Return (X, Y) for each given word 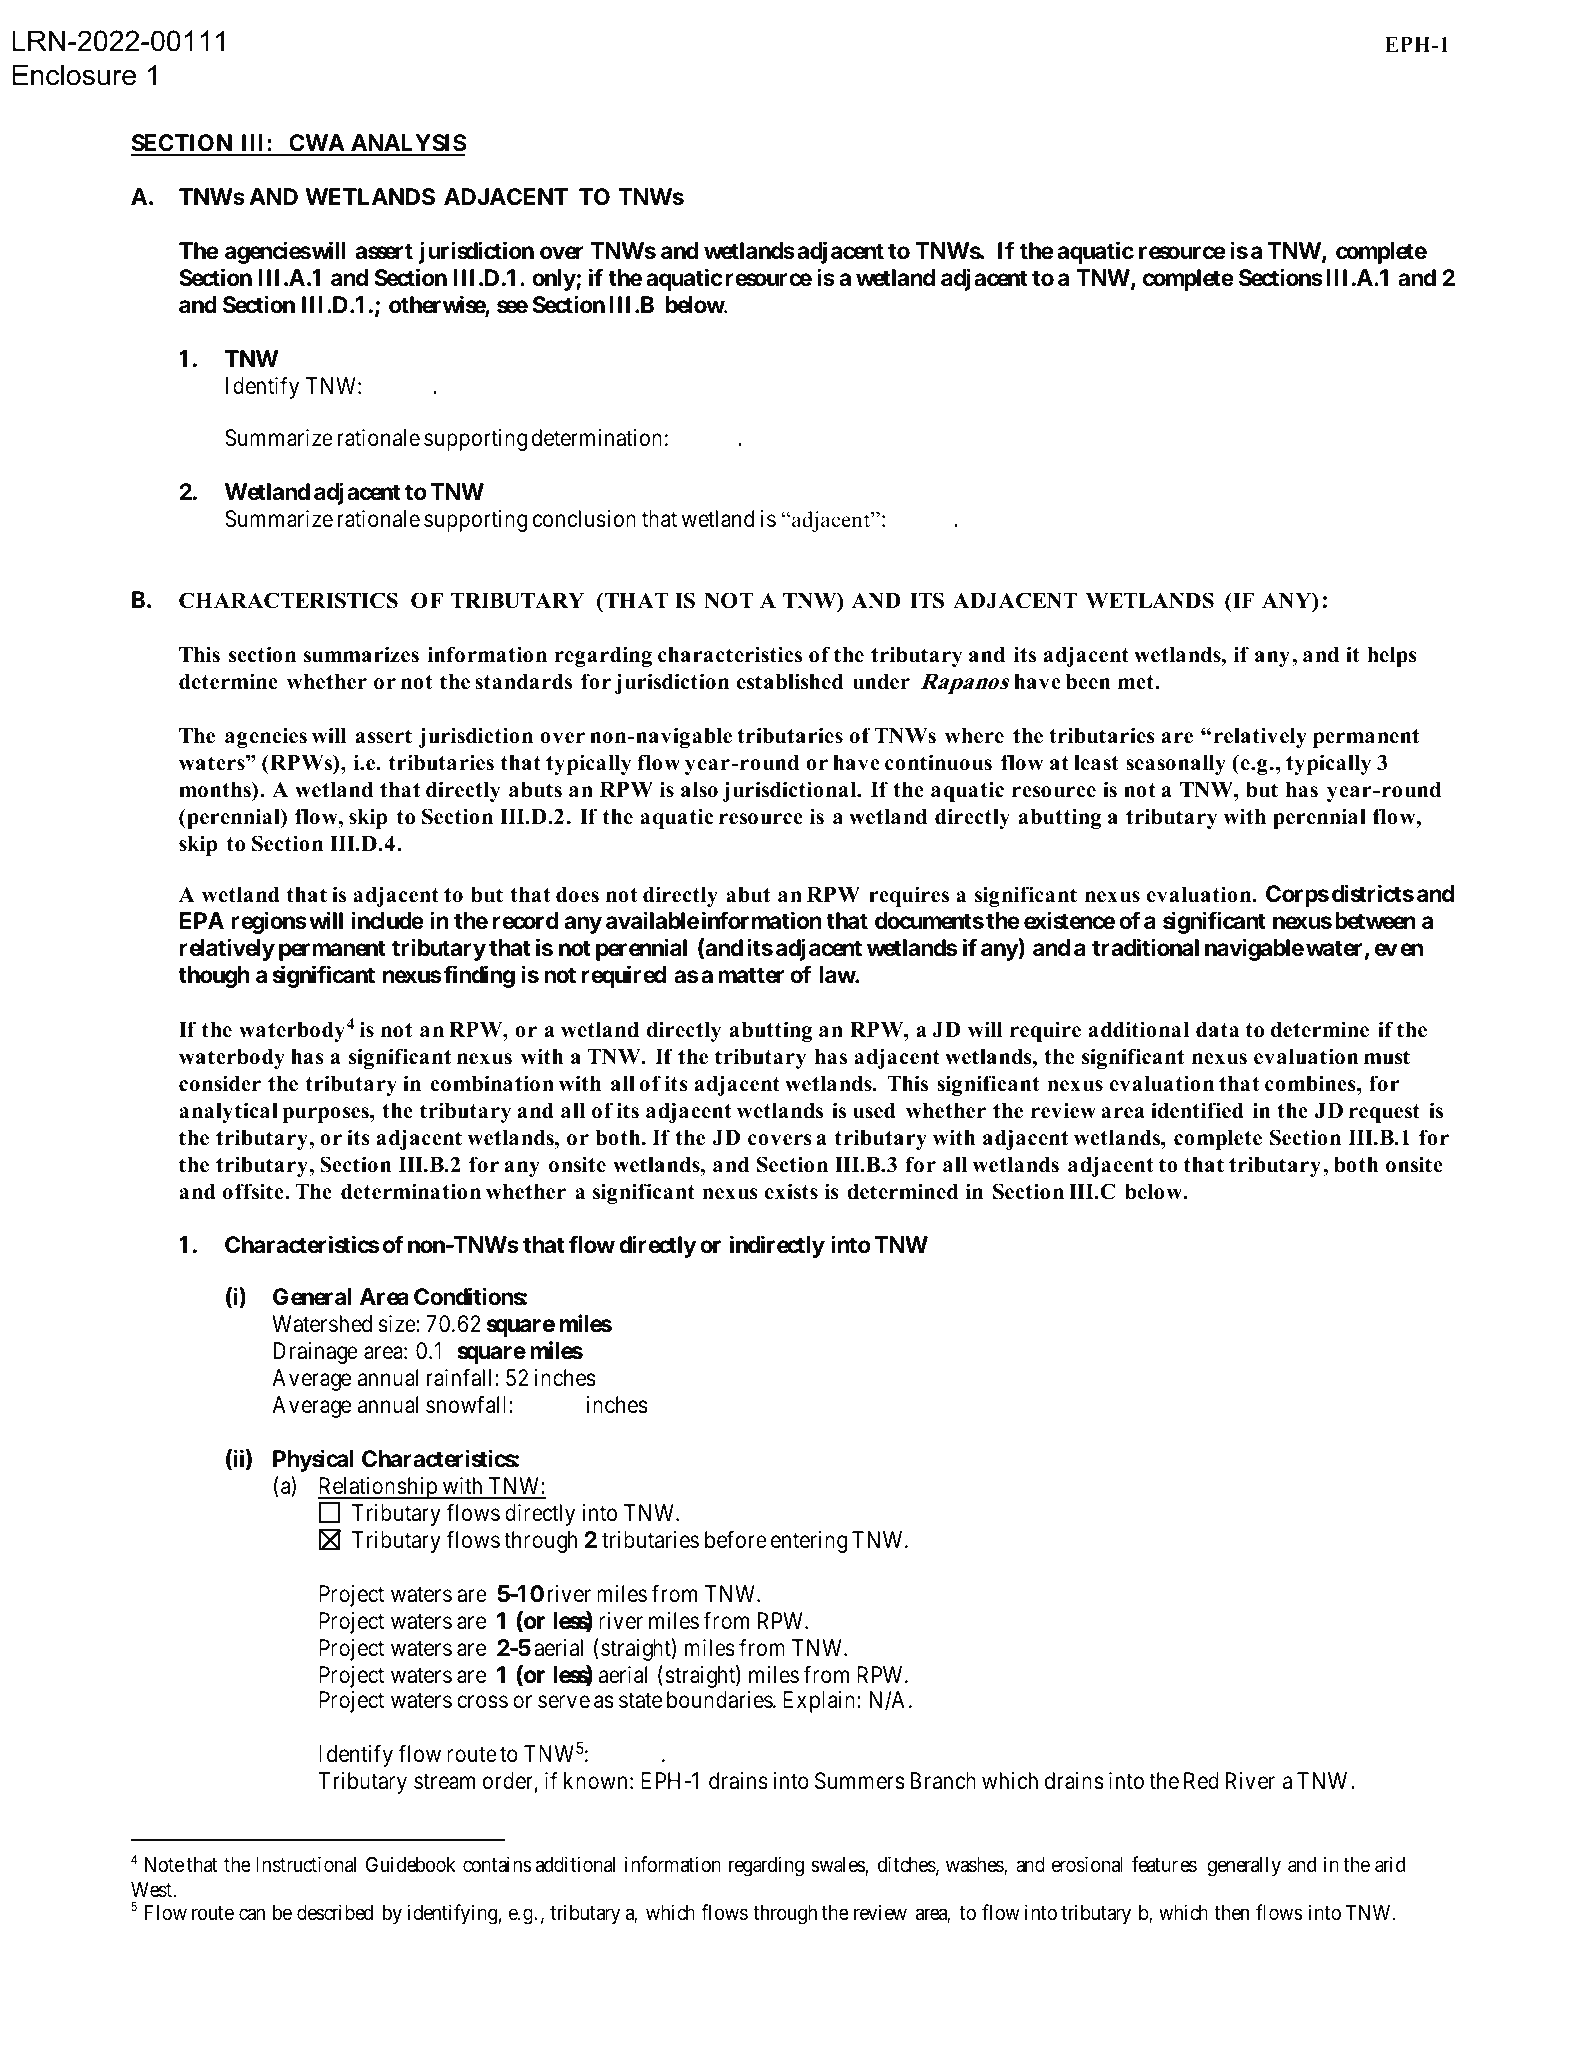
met (1137, 682)
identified (1197, 1110)
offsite (254, 1191)
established (790, 681)
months (216, 789)
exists (791, 1191)
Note (164, 1864)
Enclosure (74, 75)
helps (1392, 657)
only (554, 280)
